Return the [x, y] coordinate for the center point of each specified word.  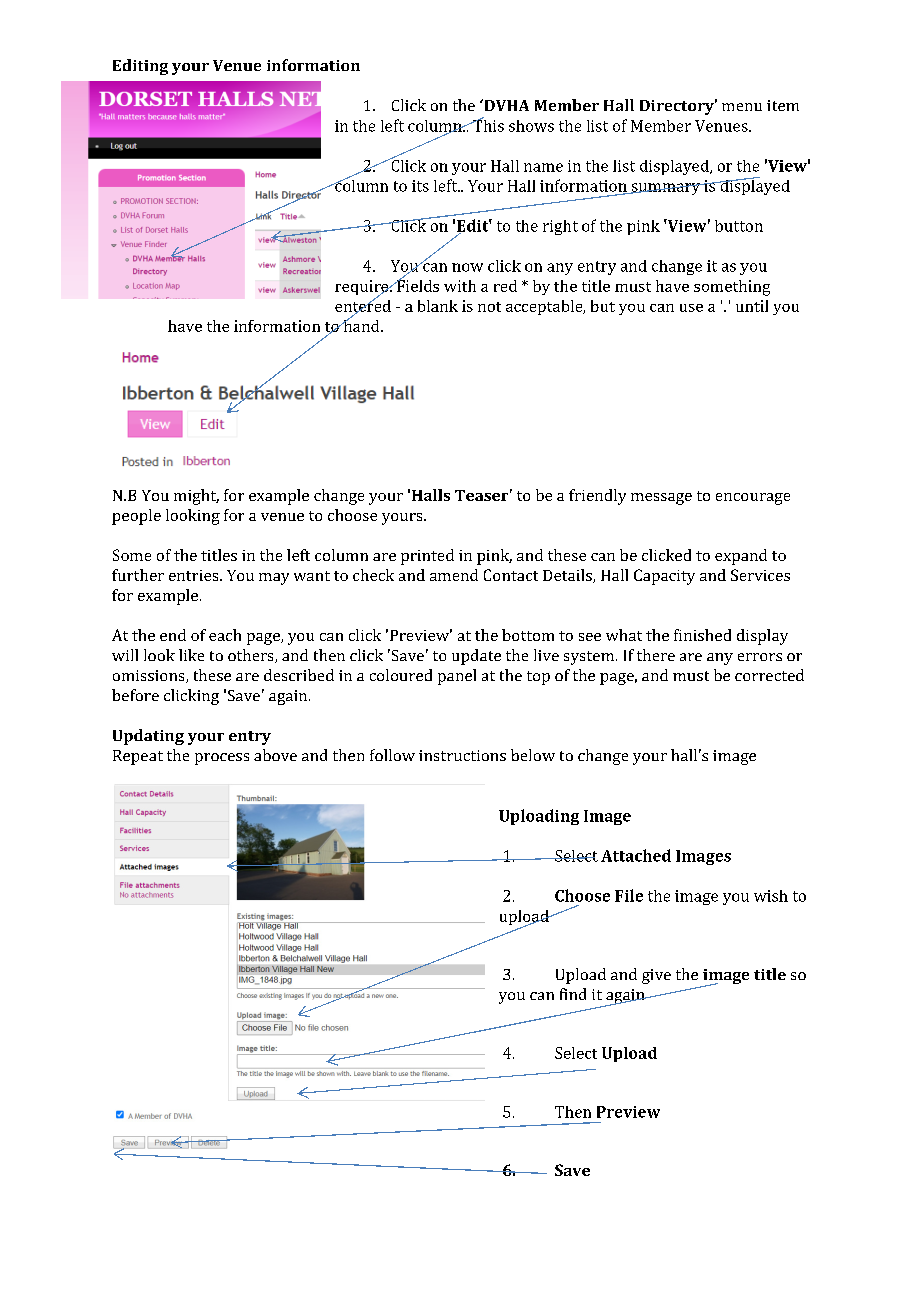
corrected [769, 675]
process [222, 759]
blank [438, 306]
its [420, 186]
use [691, 308]
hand [361, 324]
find [573, 994]
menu [742, 107]
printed [427, 557]
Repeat [138, 757]
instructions [462, 755]
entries [195, 575]
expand [741, 557]
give [656, 976]
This [487, 124]
